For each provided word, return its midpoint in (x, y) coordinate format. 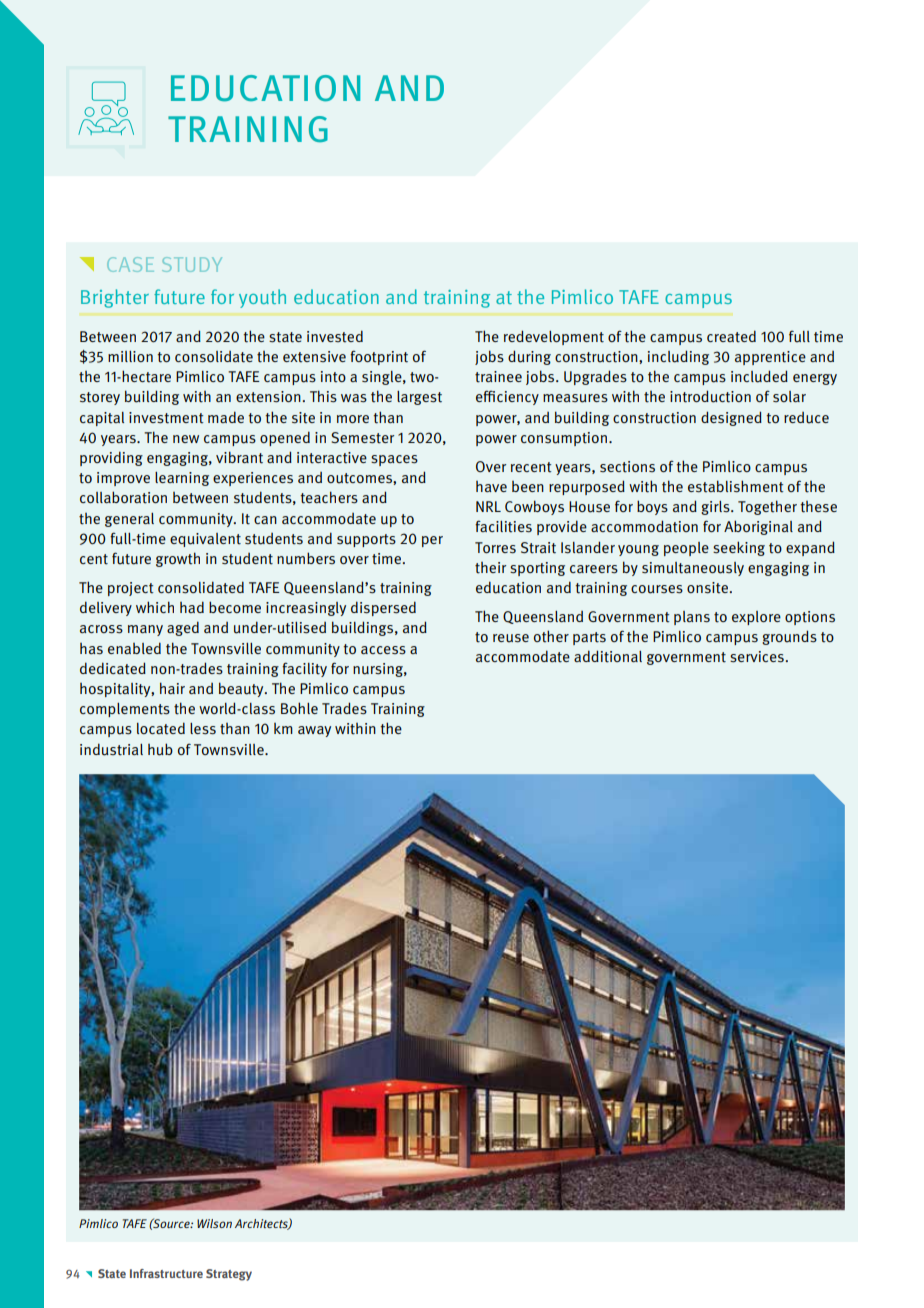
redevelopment (554, 337)
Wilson (214, 1223)
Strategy (229, 1275)
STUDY (192, 264)
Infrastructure (166, 1273)
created (731, 336)
